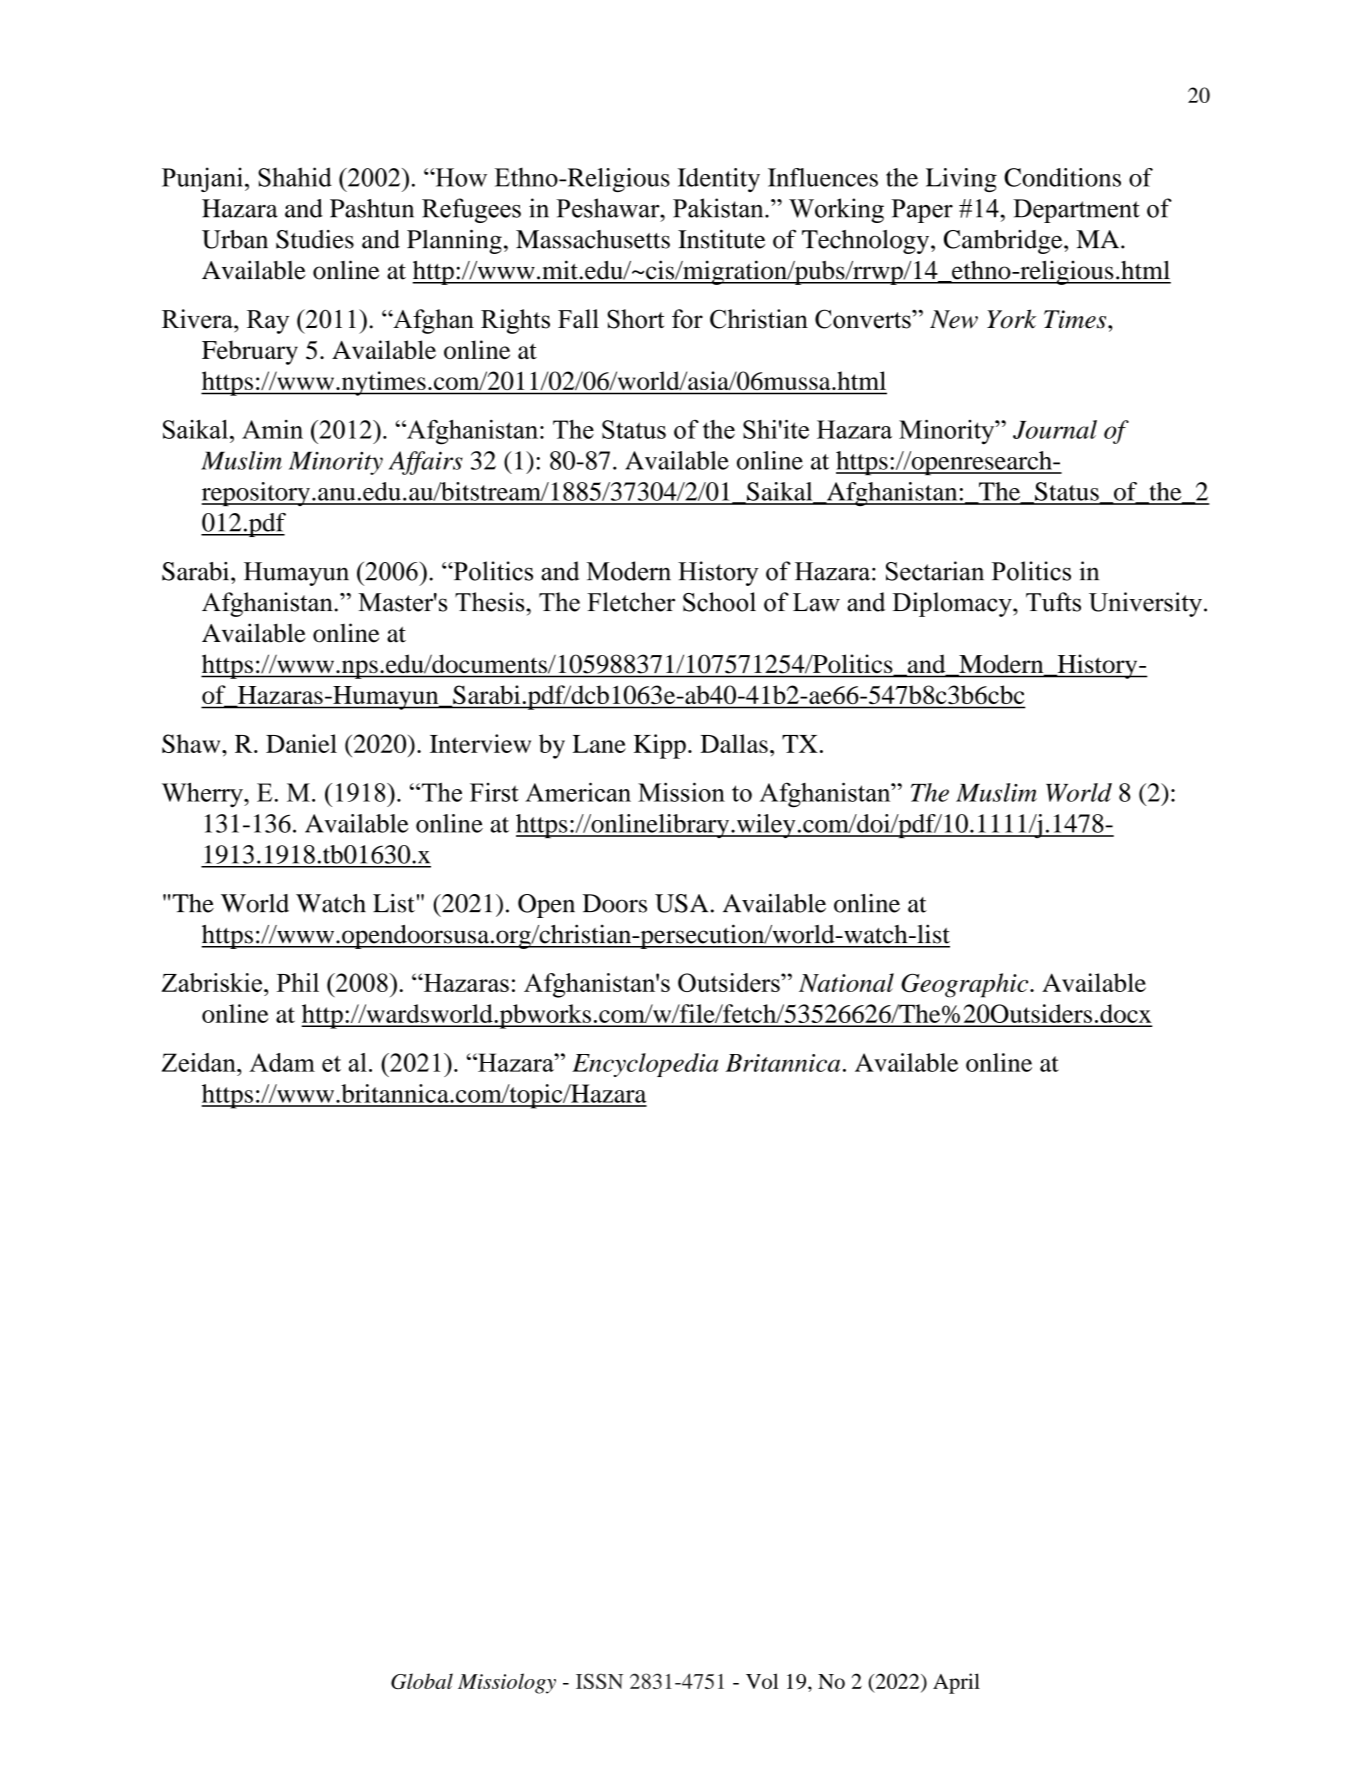 This screenshot has width=1371, height=1774. What do you see at coordinates (719, 208) in the screenshot?
I see `Pakistan` at bounding box center [719, 208].
